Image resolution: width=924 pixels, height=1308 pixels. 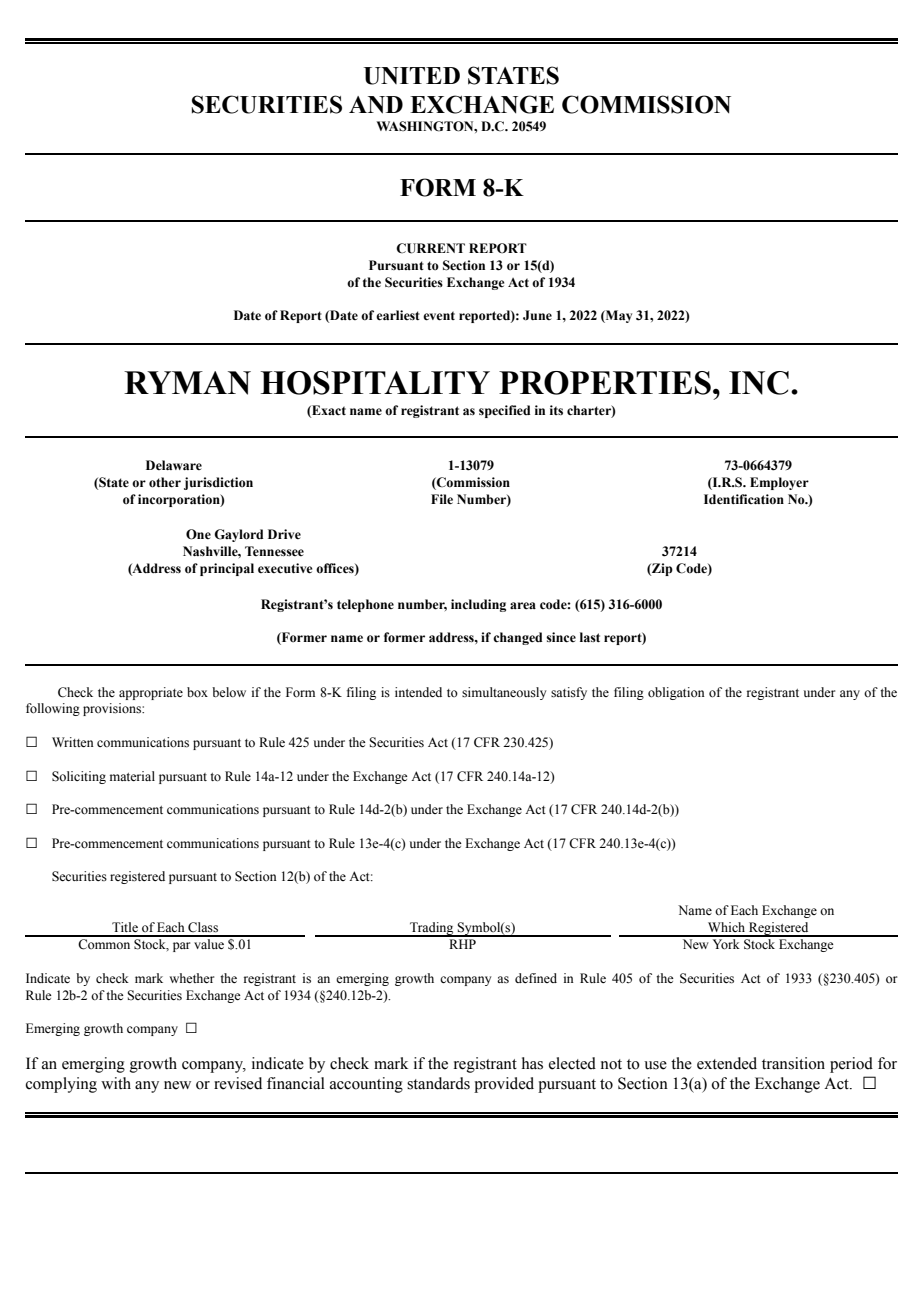 I want to click on material, so click(x=132, y=776).
